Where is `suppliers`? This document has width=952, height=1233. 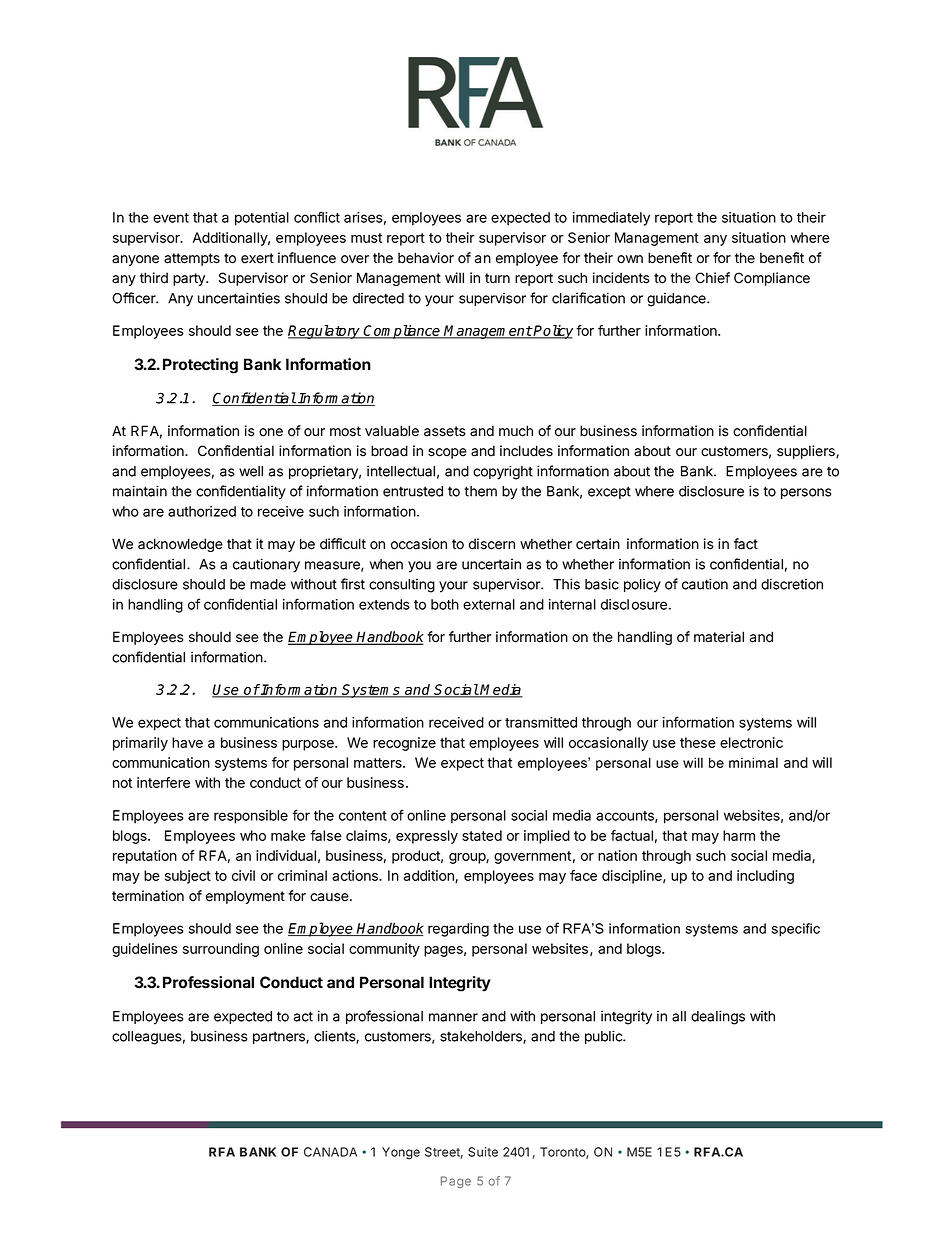
suppliers is located at coordinates (807, 452).
